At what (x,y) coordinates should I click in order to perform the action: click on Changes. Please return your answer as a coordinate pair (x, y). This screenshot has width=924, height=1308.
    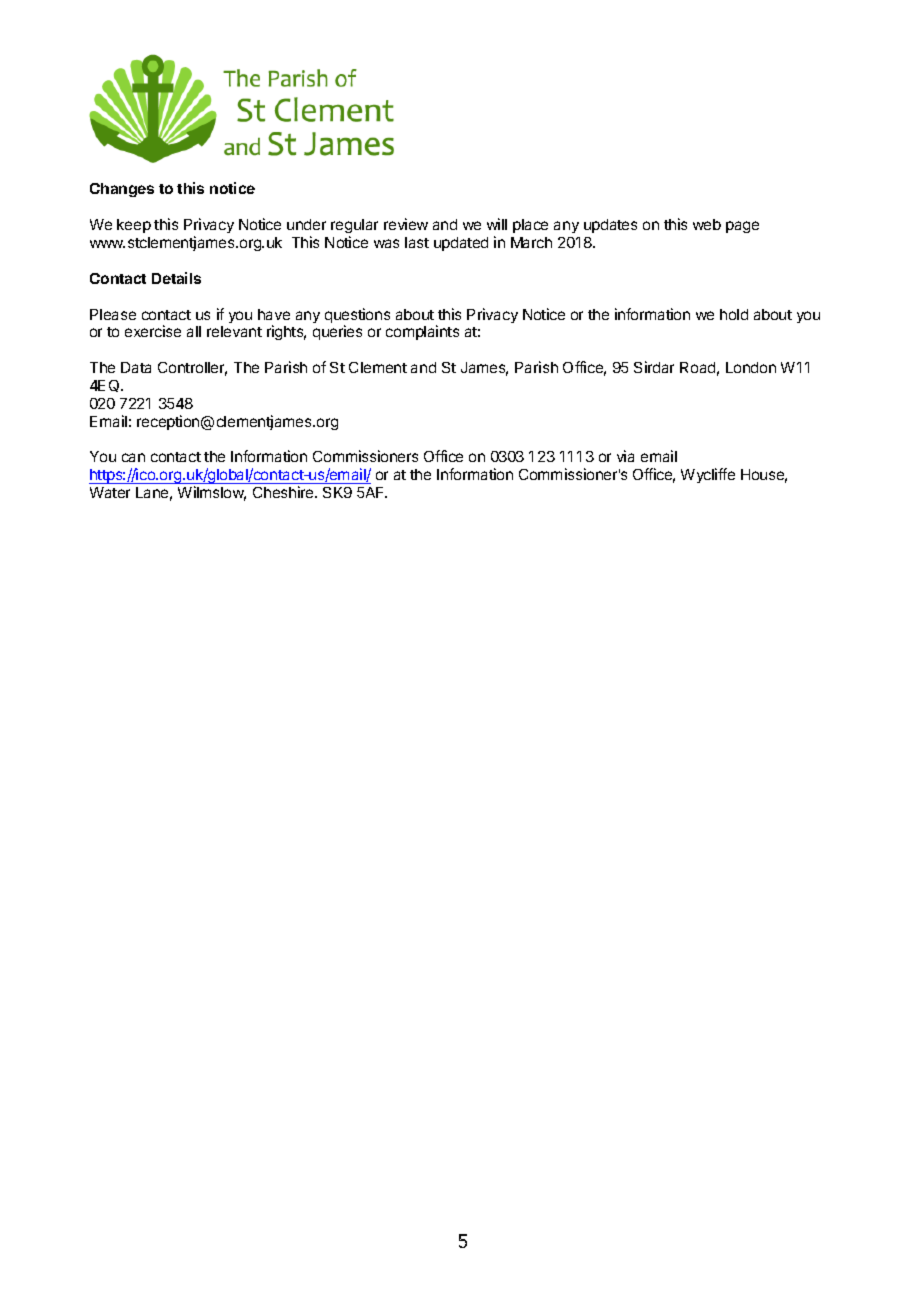
    Looking at the image, I should click on (122, 190).
